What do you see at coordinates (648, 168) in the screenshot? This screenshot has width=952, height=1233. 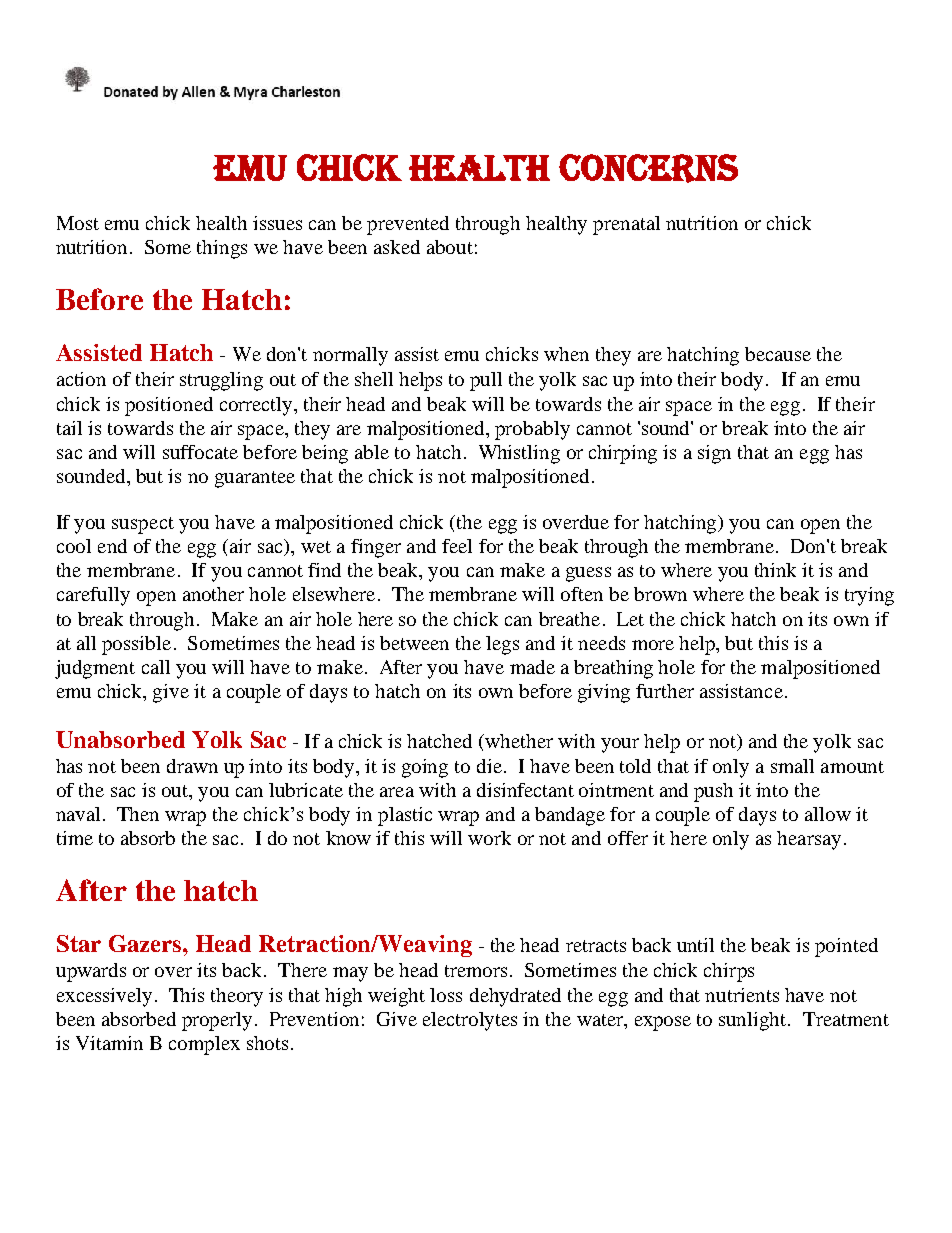 I see `Concerns` at bounding box center [648, 168].
